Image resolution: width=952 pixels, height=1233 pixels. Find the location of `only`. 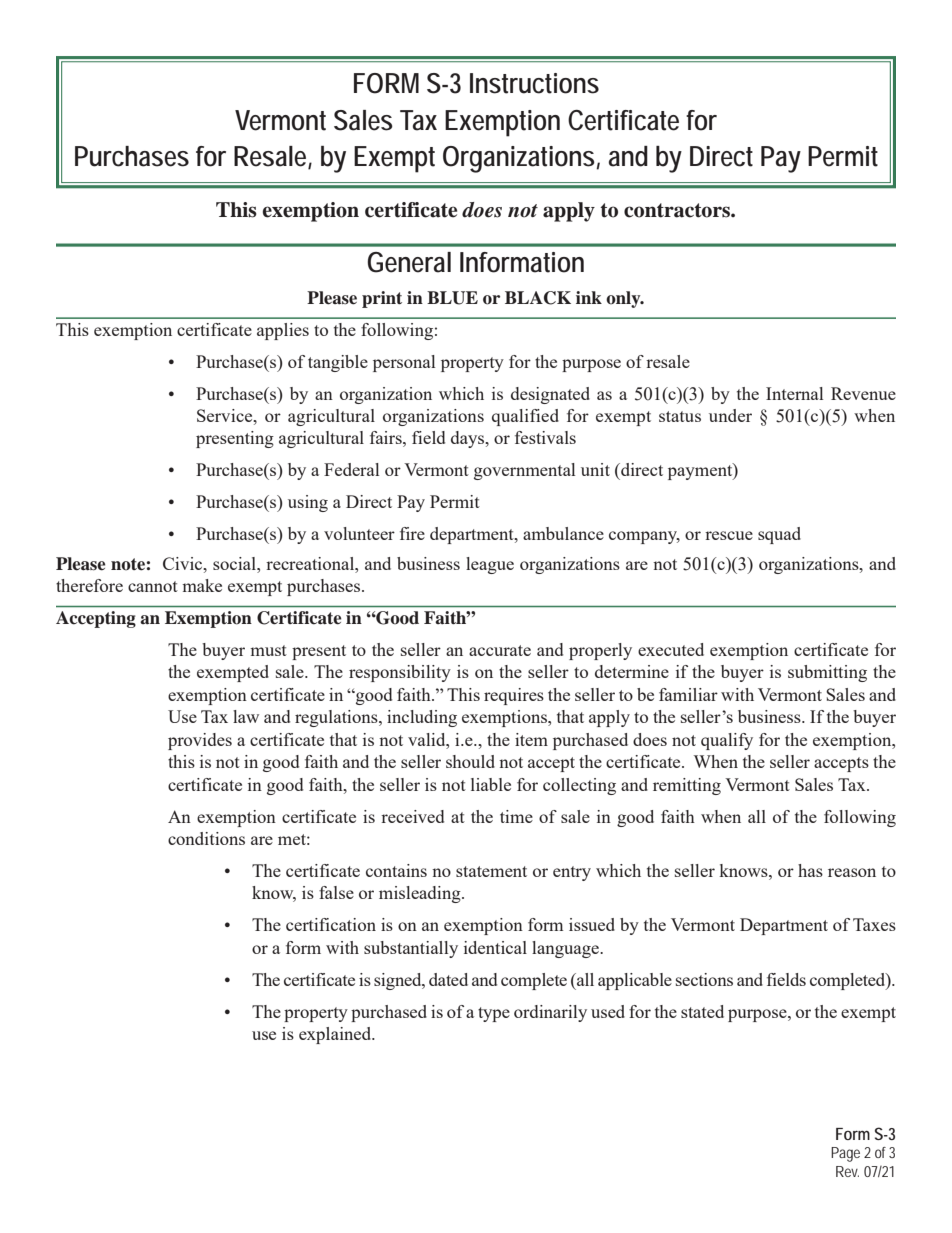

only is located at coordinates (624, 299).
